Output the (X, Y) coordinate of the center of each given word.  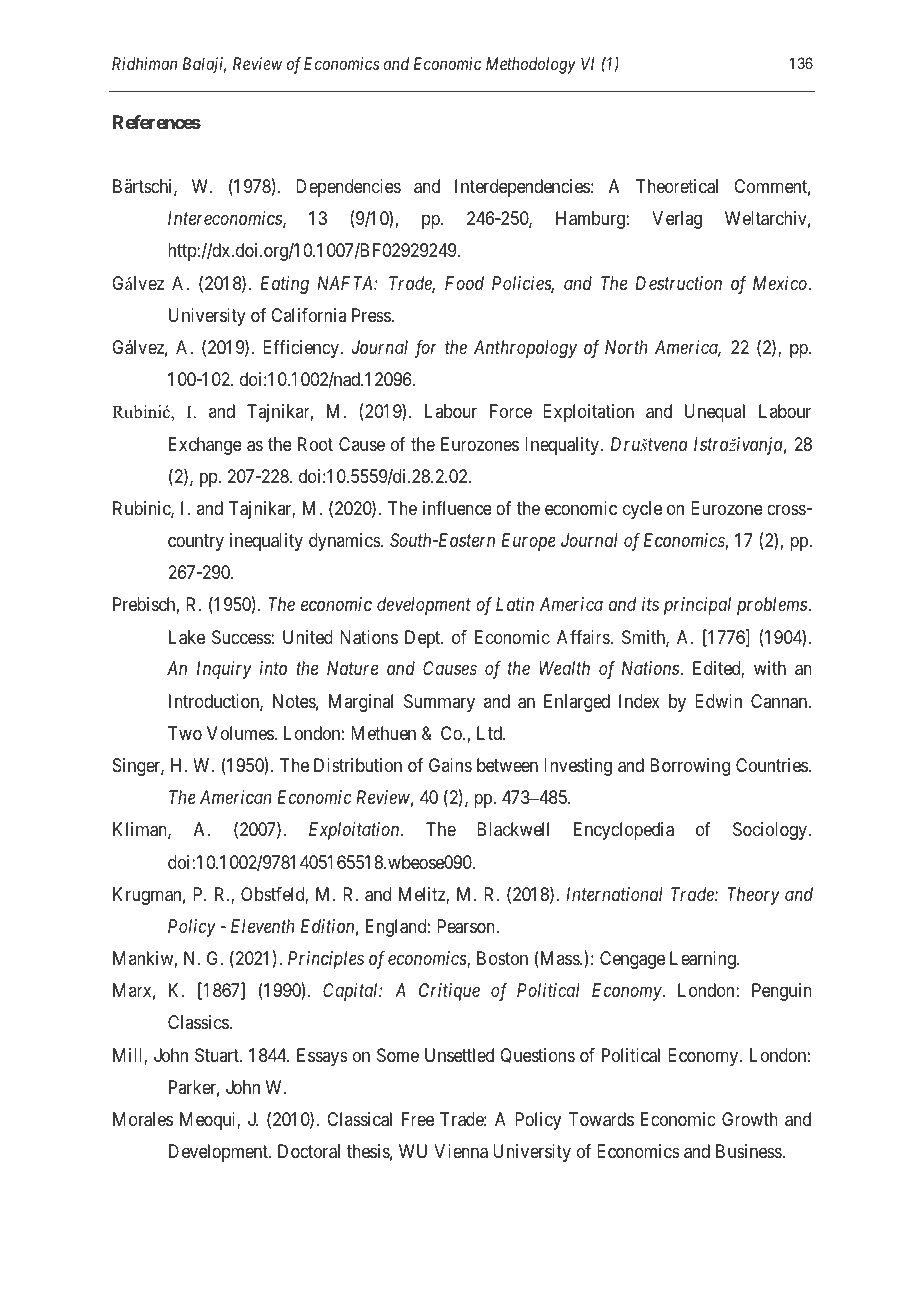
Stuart (218, 1055)
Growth (750, 1119)
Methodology (531, 65)
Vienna (461, 1151)
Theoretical (677, 186)
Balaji (204, 65)
